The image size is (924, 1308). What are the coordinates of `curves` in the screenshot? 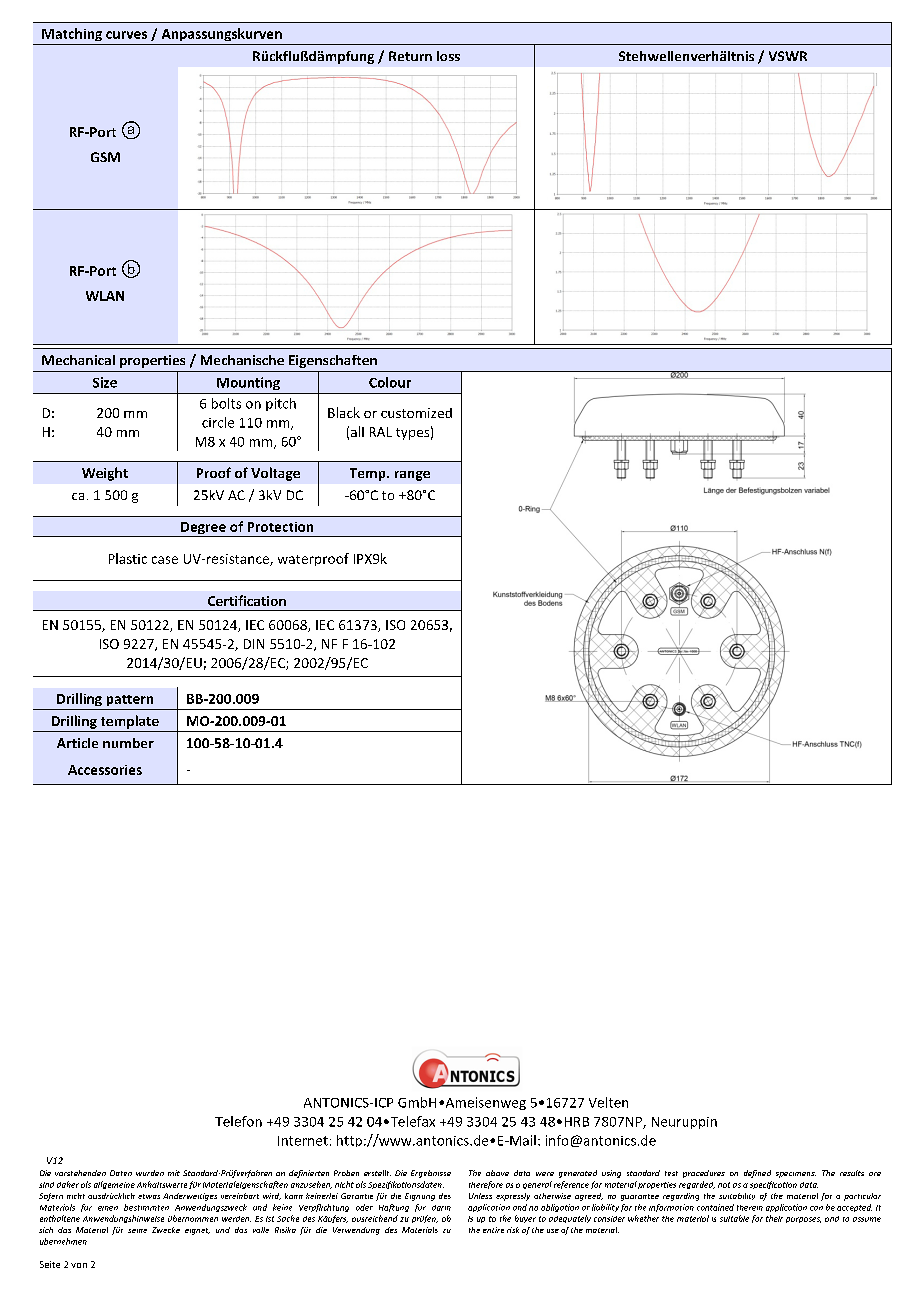 It's located at (126, 35).
